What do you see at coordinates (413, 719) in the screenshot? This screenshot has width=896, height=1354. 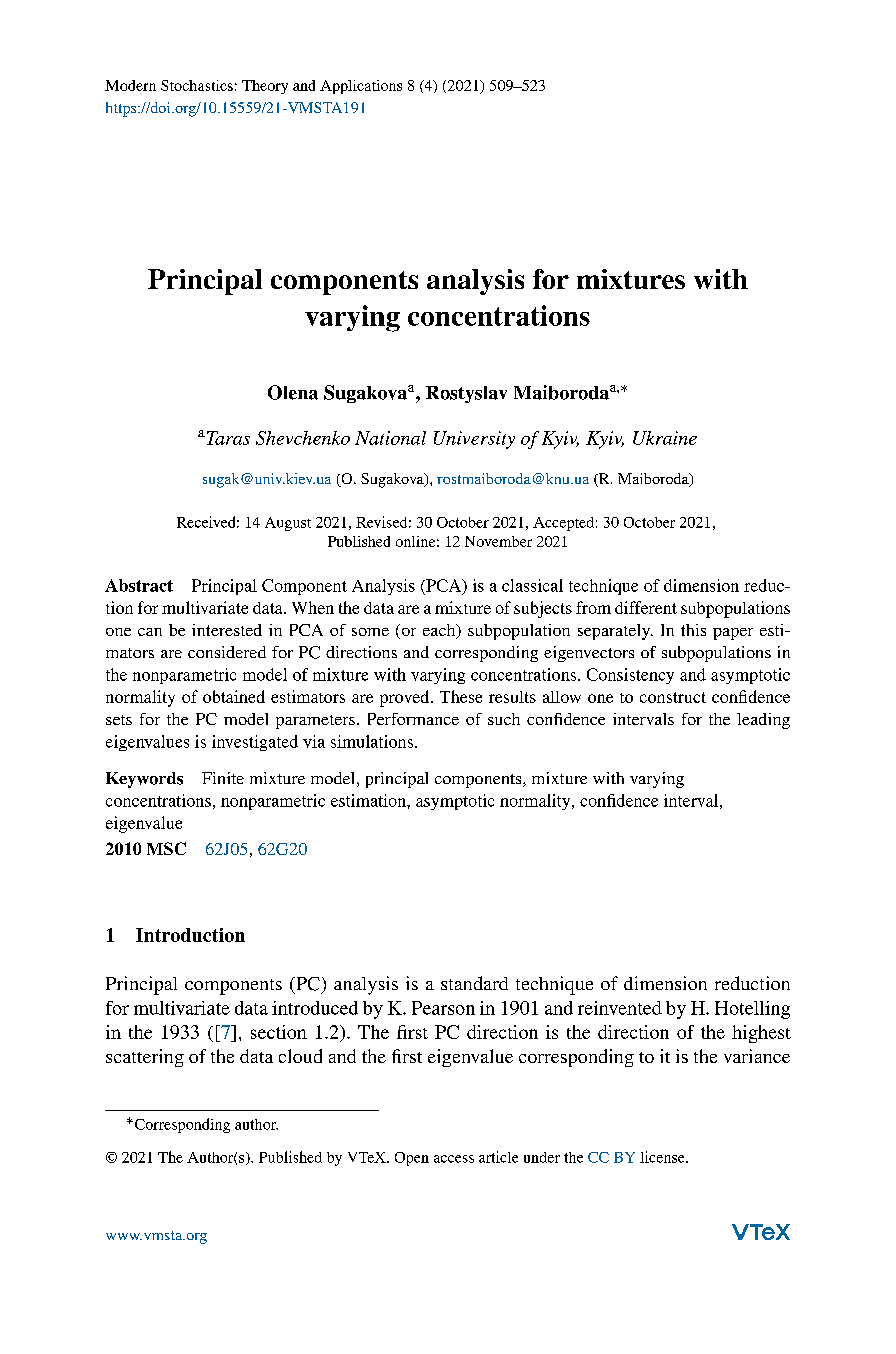 I see `Performance` at bounding box center [413, 719].
